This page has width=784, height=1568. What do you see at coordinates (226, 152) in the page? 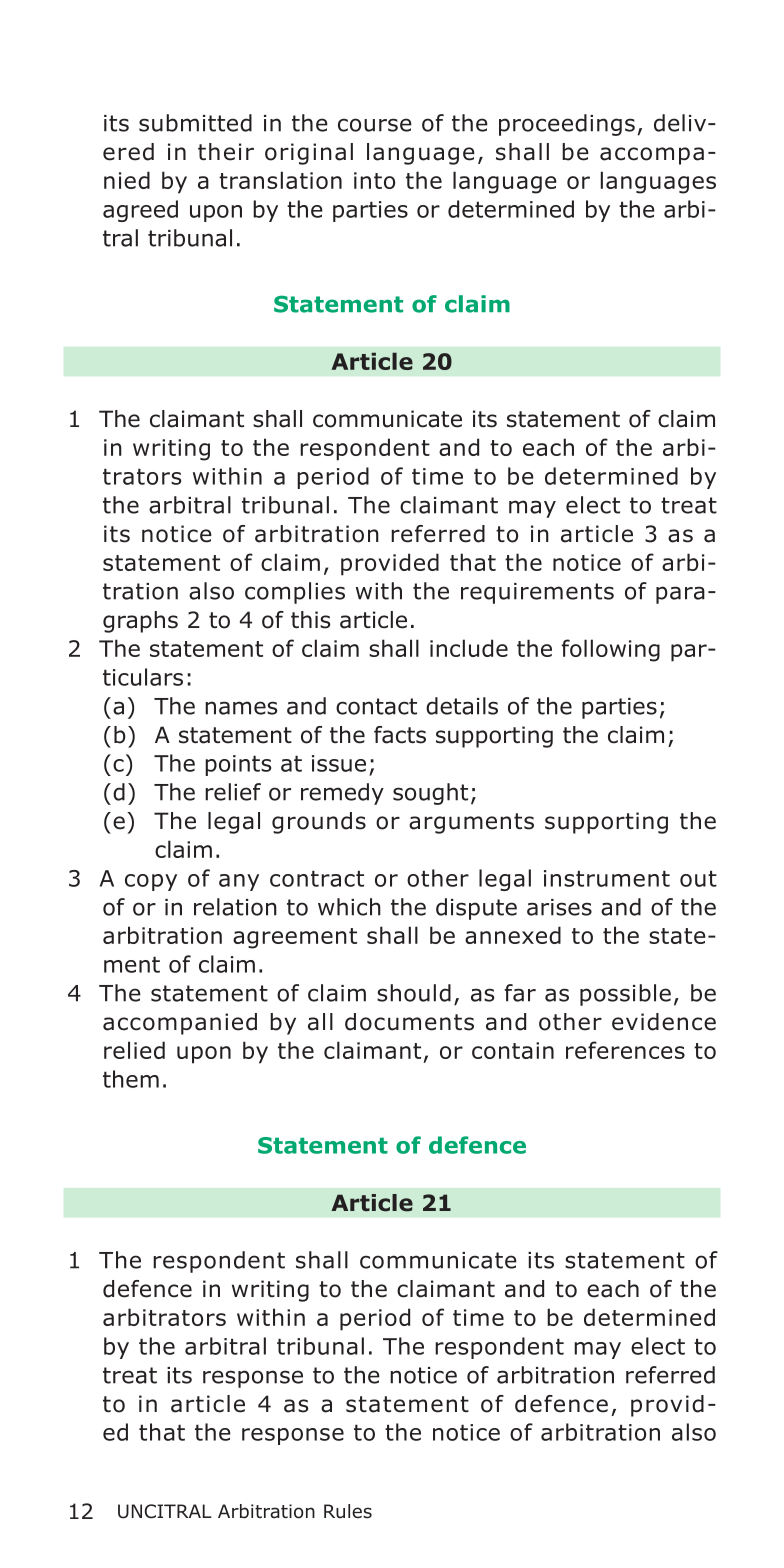
I see `their` at bounding box center [226, 152].
